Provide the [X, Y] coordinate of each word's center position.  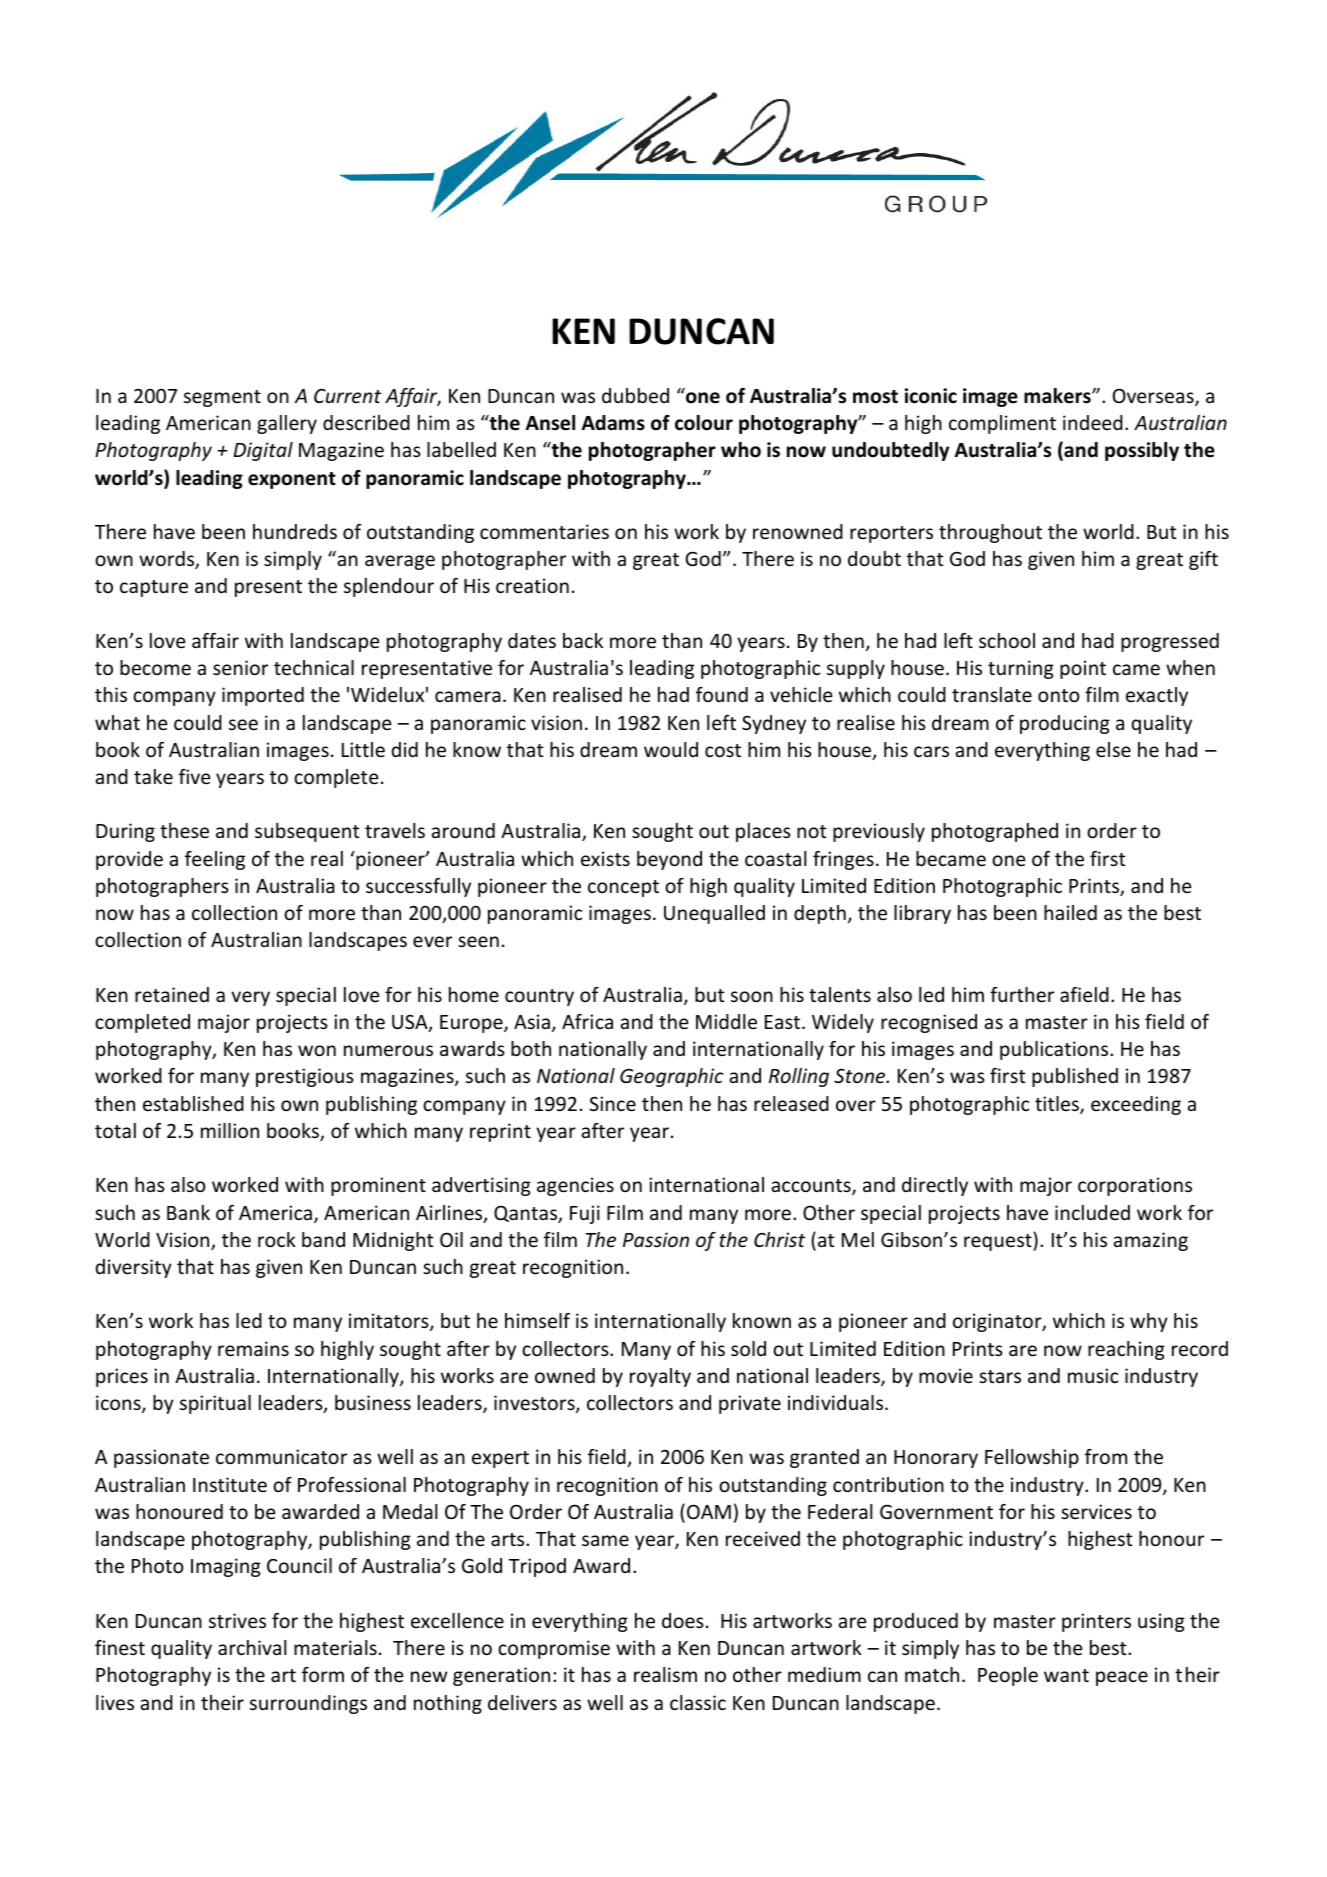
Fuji [585, 1214]
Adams [613, 423]
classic [698, 1702]
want [1066, 1675]
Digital [263, 451]
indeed [1093, 422]
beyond [669, 860]
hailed [1070, 912]
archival [252, 1647]
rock [277, 1239]
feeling [215, 860]
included [1092, 1212]
